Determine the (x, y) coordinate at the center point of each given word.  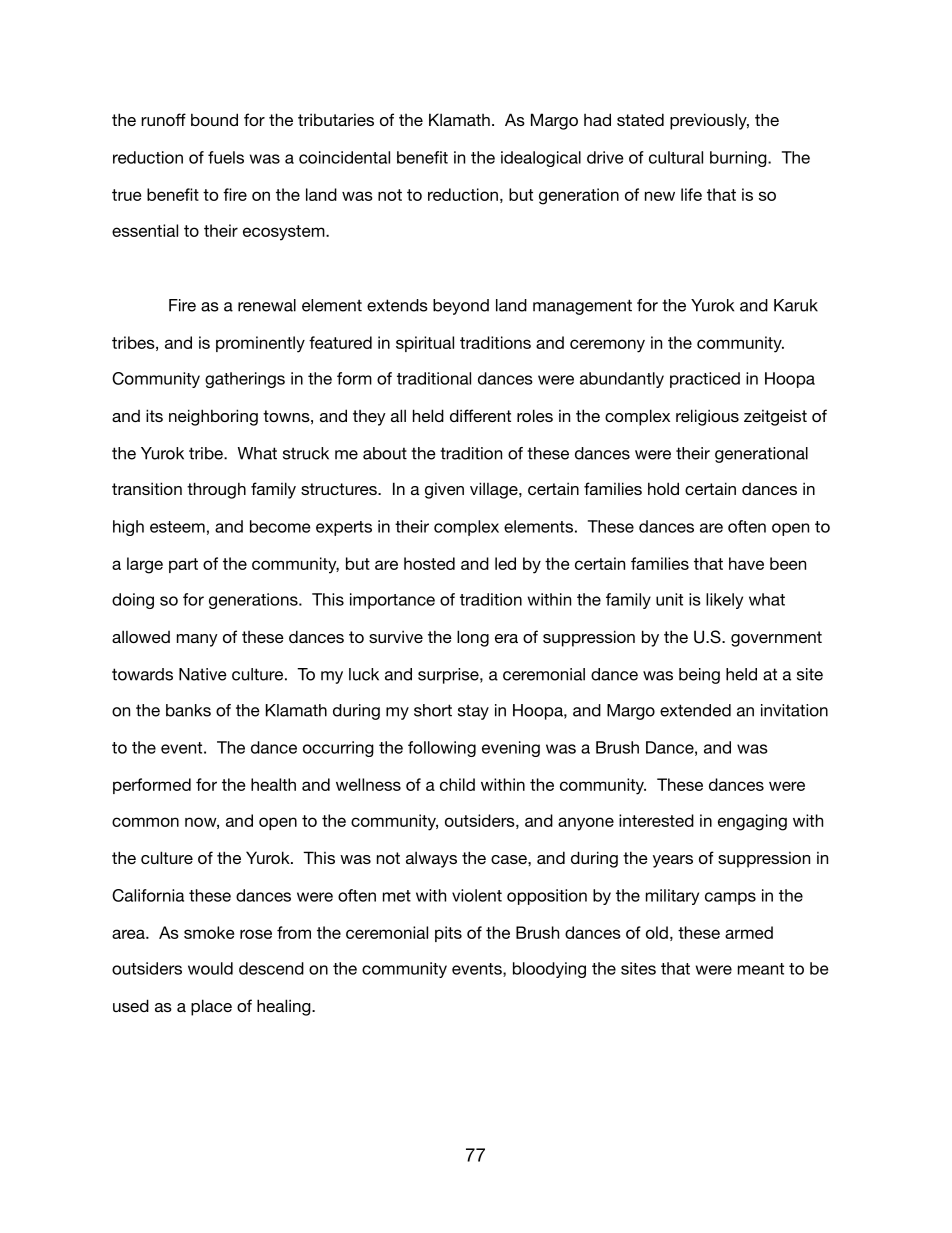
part (183, 565)
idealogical (541, 159)
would (210, 968)
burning (739, 159)
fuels (226, 157)
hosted (429, 563)
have (746, 563)
